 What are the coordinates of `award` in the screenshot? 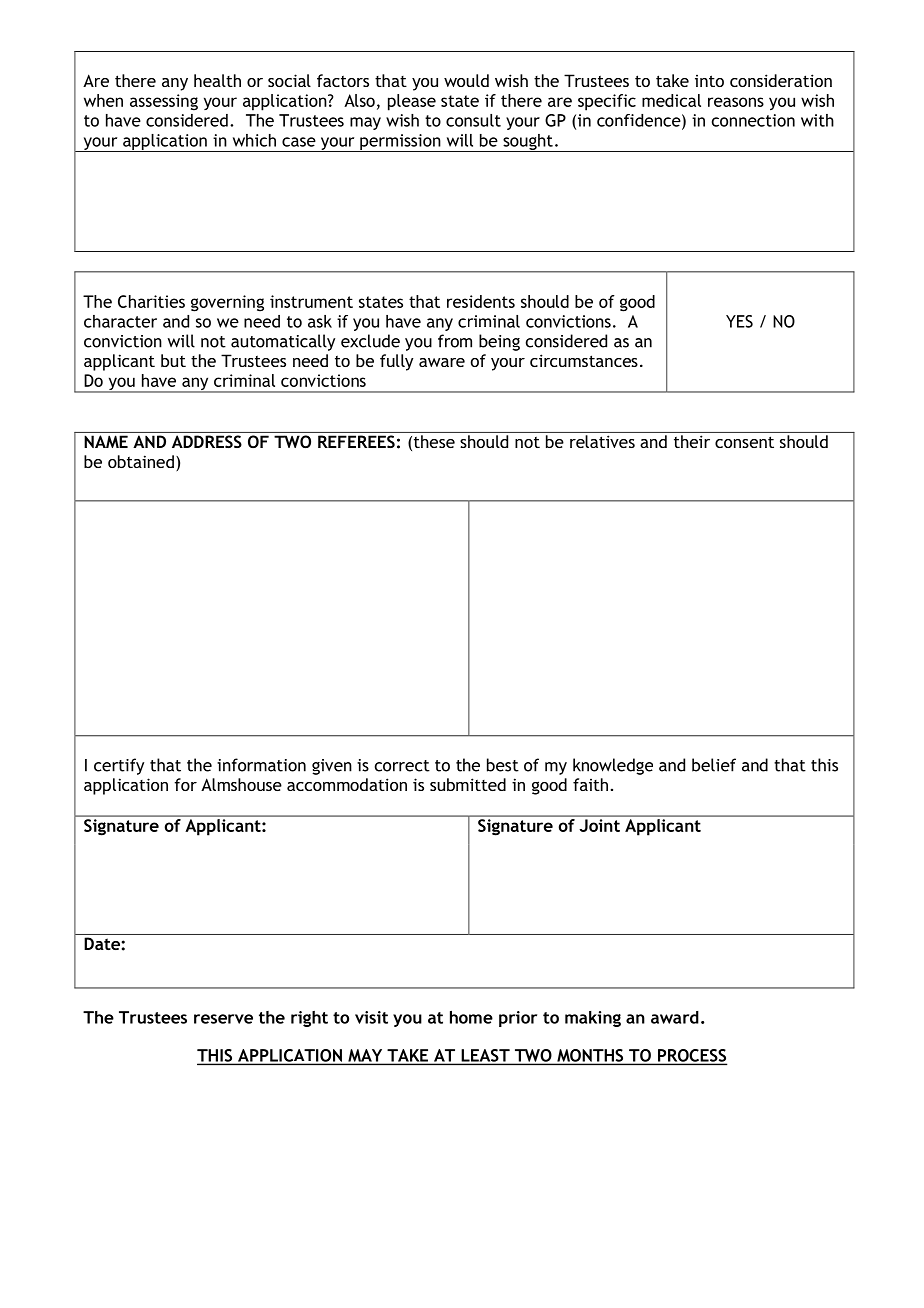 It's located at (675, 1017).
